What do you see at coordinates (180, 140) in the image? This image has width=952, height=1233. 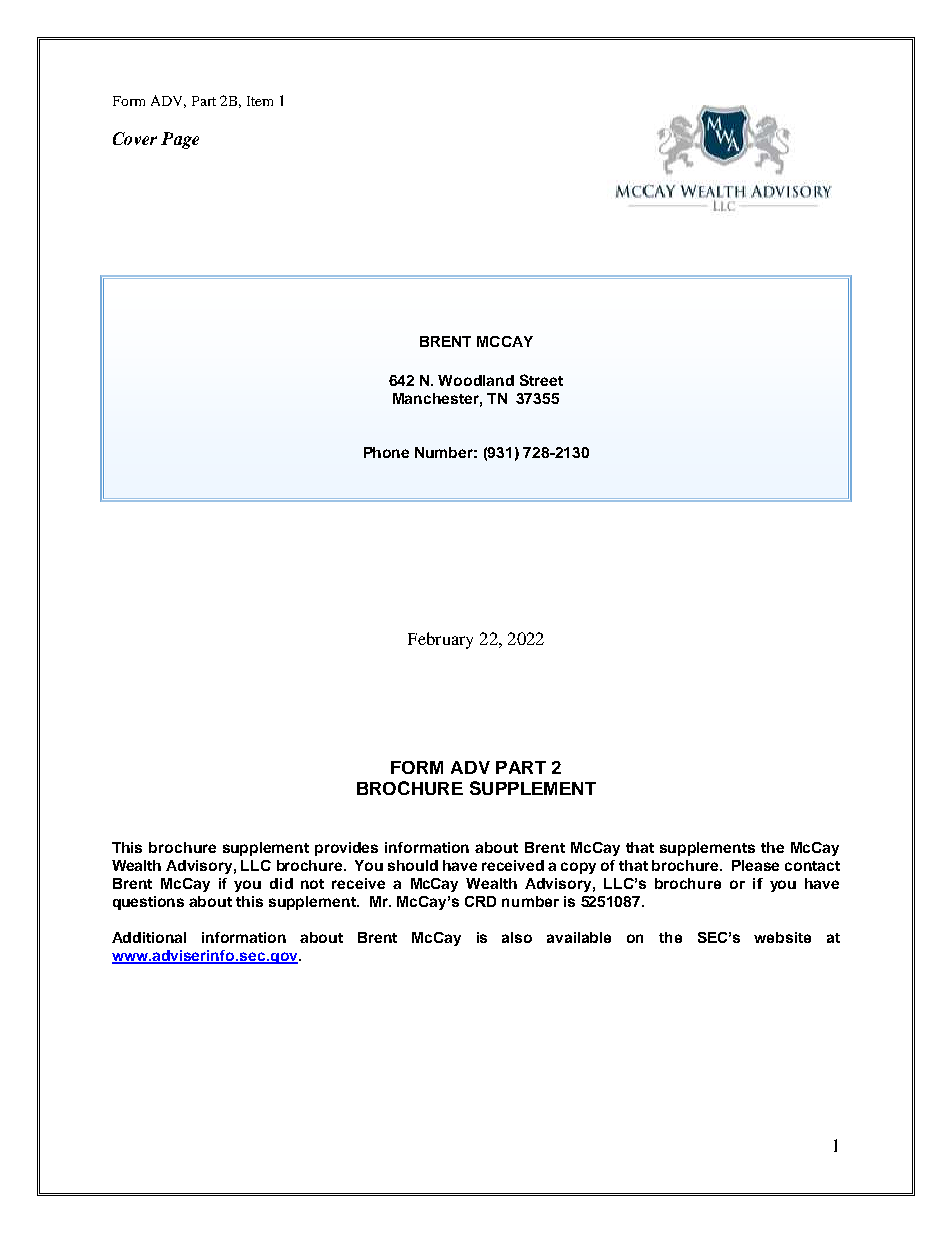 I see `Page` at bounding box center [180, 140].
